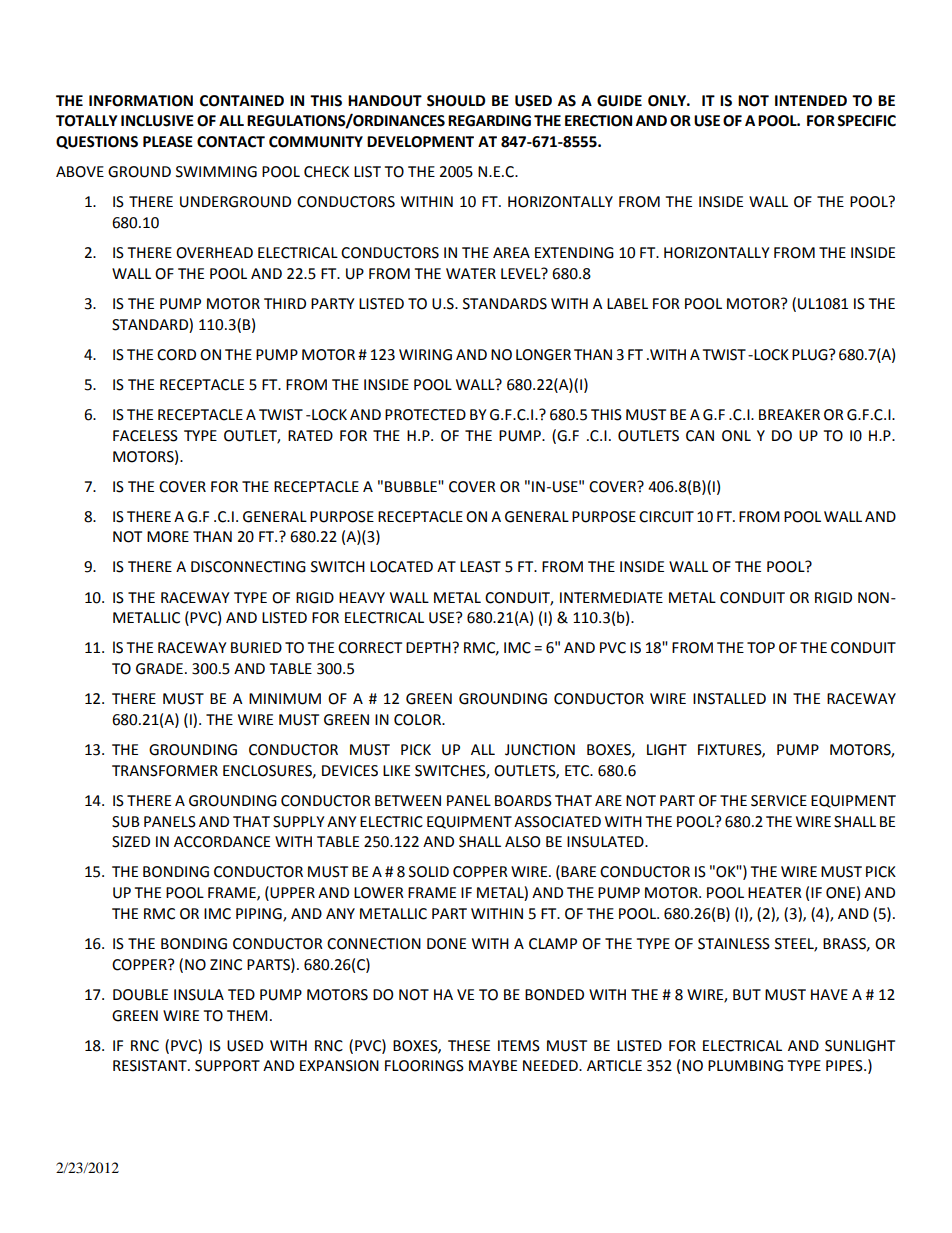 The width and height of the screenshot is (952, 1233). What do you see at coordinates (168, 537) in the screenshot?
I see `MORE` at bounding box center [168, 537].
